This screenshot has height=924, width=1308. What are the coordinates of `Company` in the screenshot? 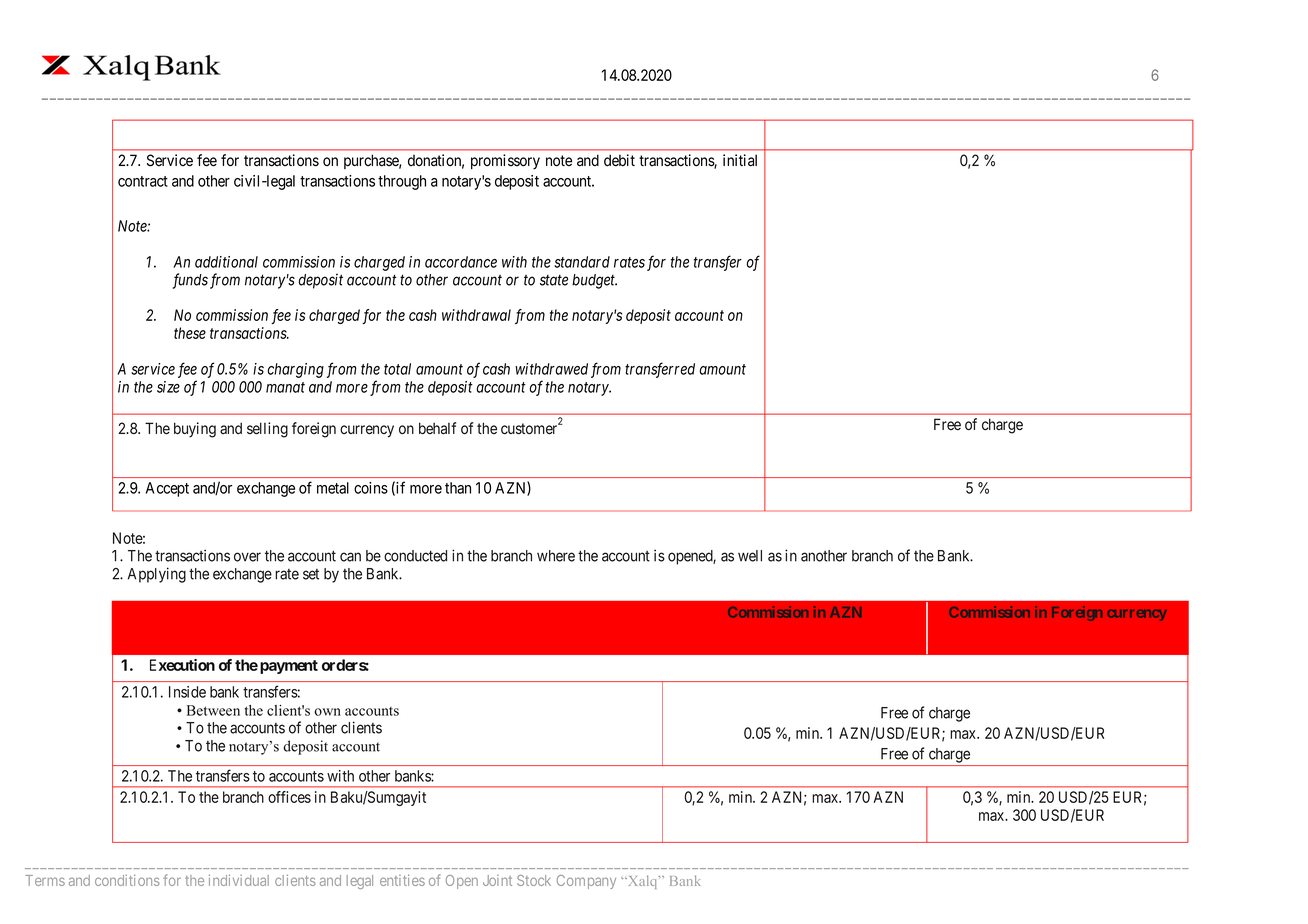 It's located at (586, 882).
